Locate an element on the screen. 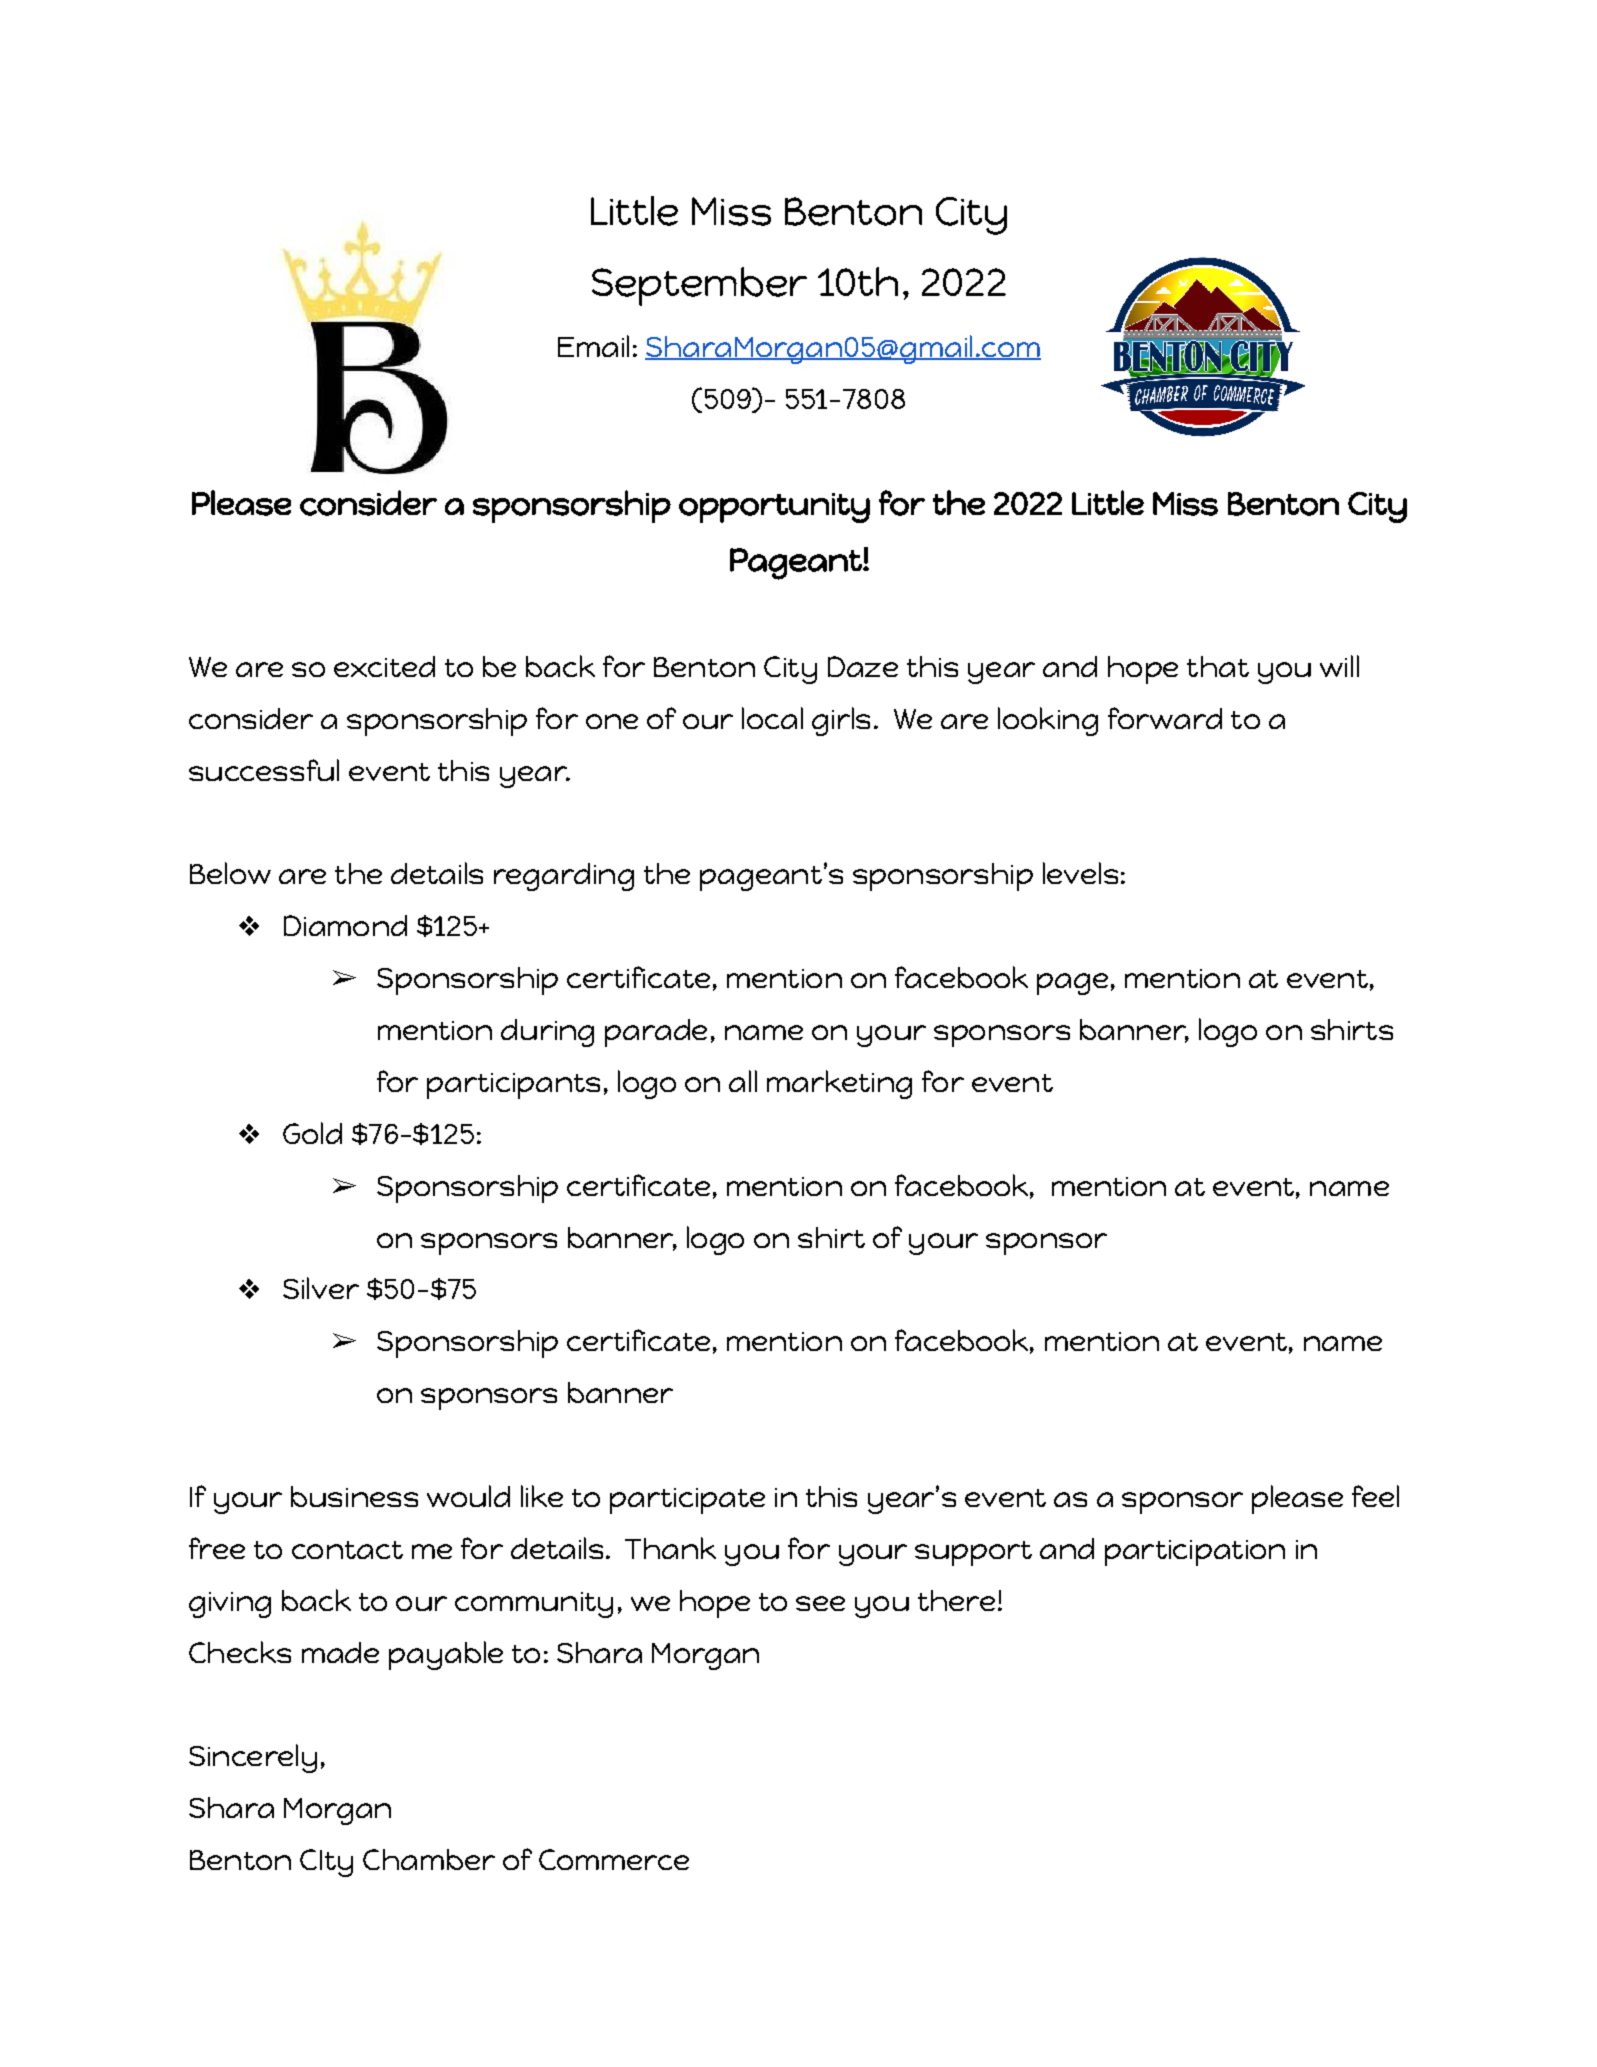 The width and height of the screenshot is (1597, 2067). Email is located at coordinates (593, 346).
